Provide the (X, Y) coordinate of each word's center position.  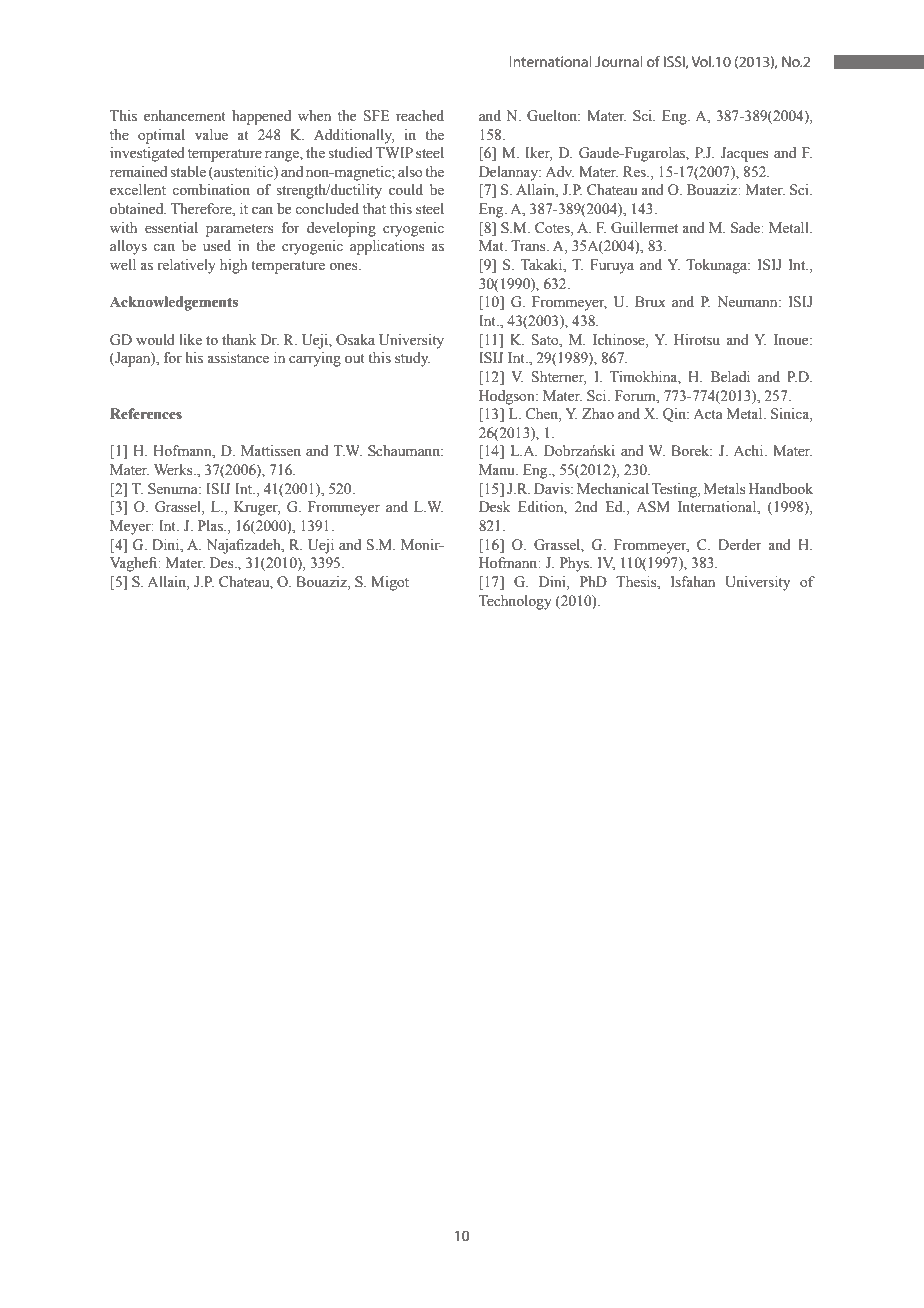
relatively (187, 266)
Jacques (745, 154)
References (146, 414)
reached (420, 116)
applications (387, 247)
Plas (211, 526)
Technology (515, 602)
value (211, 134)
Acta (708, 413)
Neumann (748, 301)
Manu (498, 469)
